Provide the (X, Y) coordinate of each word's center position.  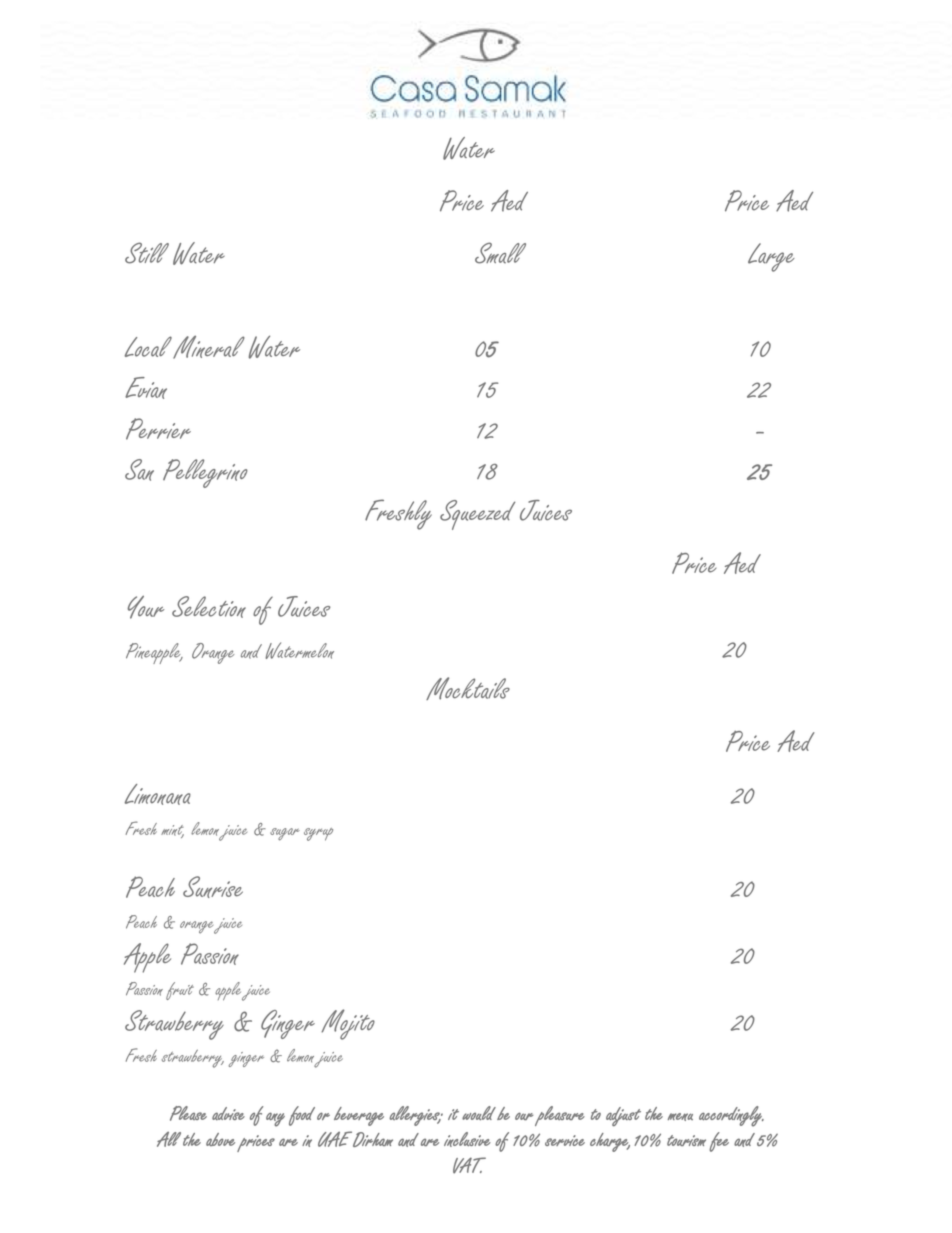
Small (500, 253)
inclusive (467, 1139)
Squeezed (477, 515)
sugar (285, 834)
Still (147, 253)
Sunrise (213, 887)
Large (771, 257)
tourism (686, 1140)
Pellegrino (205, 473)
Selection (209, 607)
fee (719, 1142)
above (220, 1139)
